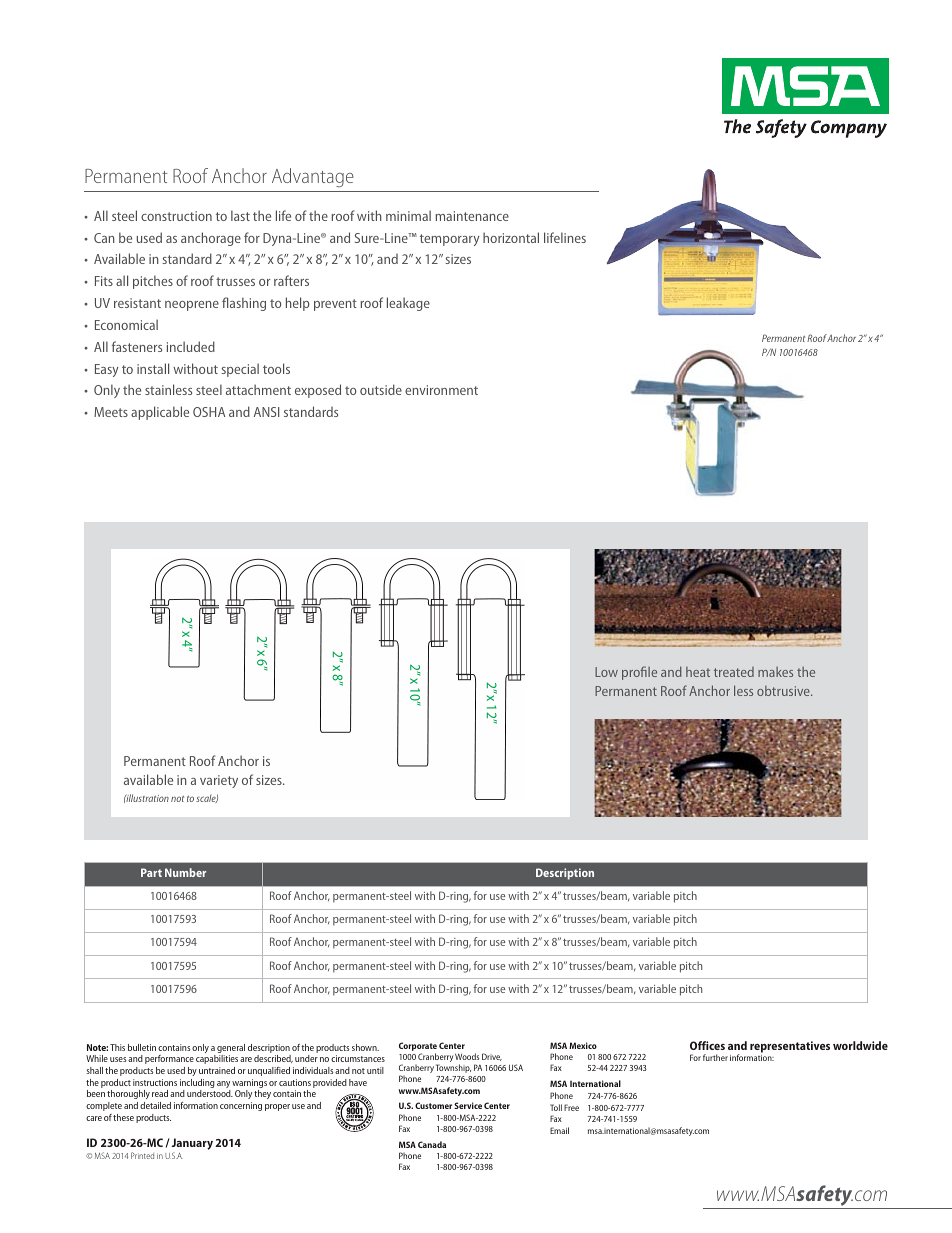 The image size is (952, 1233). I want to click on environment, so click(441, 390).
